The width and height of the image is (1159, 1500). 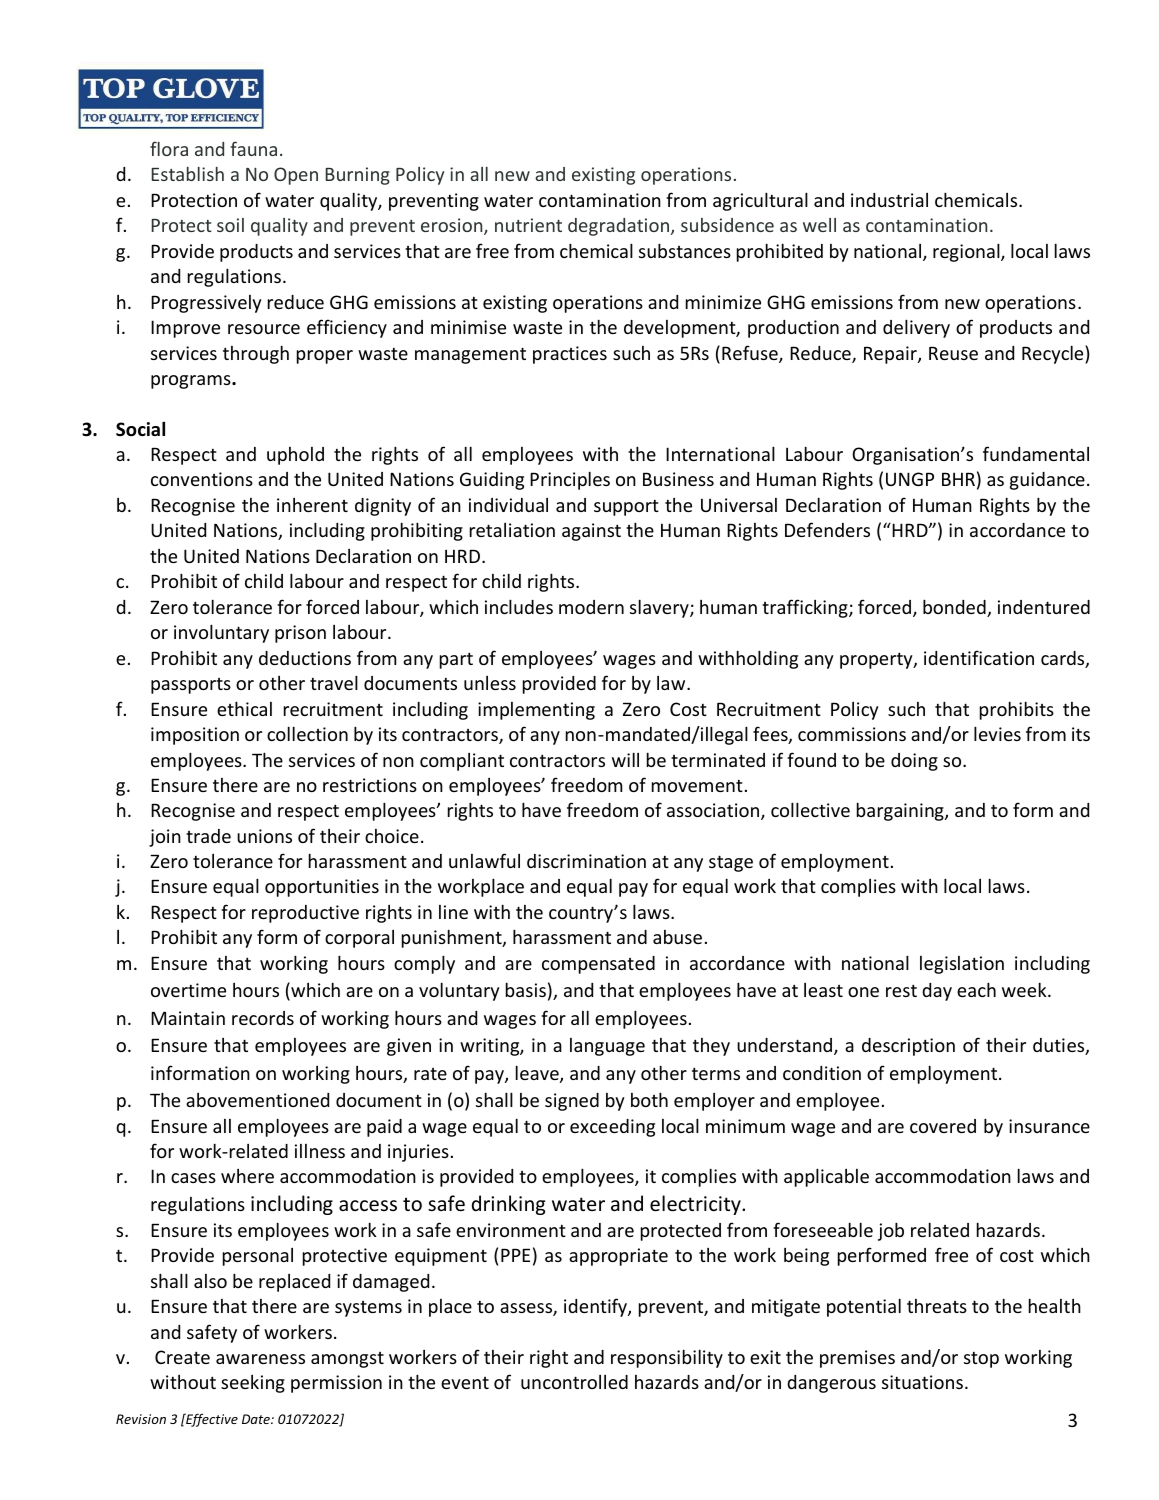 What do you see at coordinates (889, 200) in the image?
I see `industrial` at bounding box center [889, 200].
